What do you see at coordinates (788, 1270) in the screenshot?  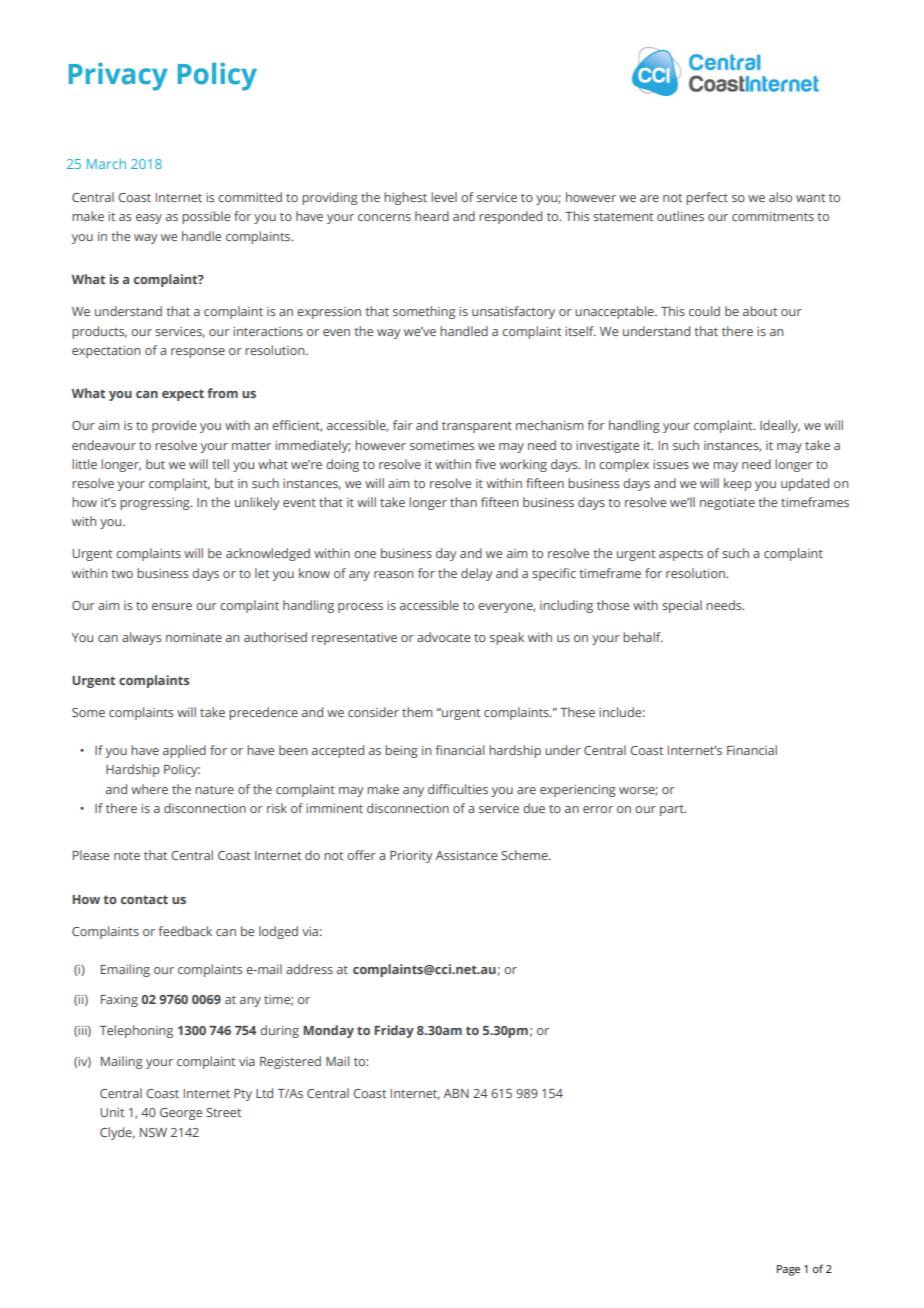 I see `Page` at bounding box center [788, 1270].
